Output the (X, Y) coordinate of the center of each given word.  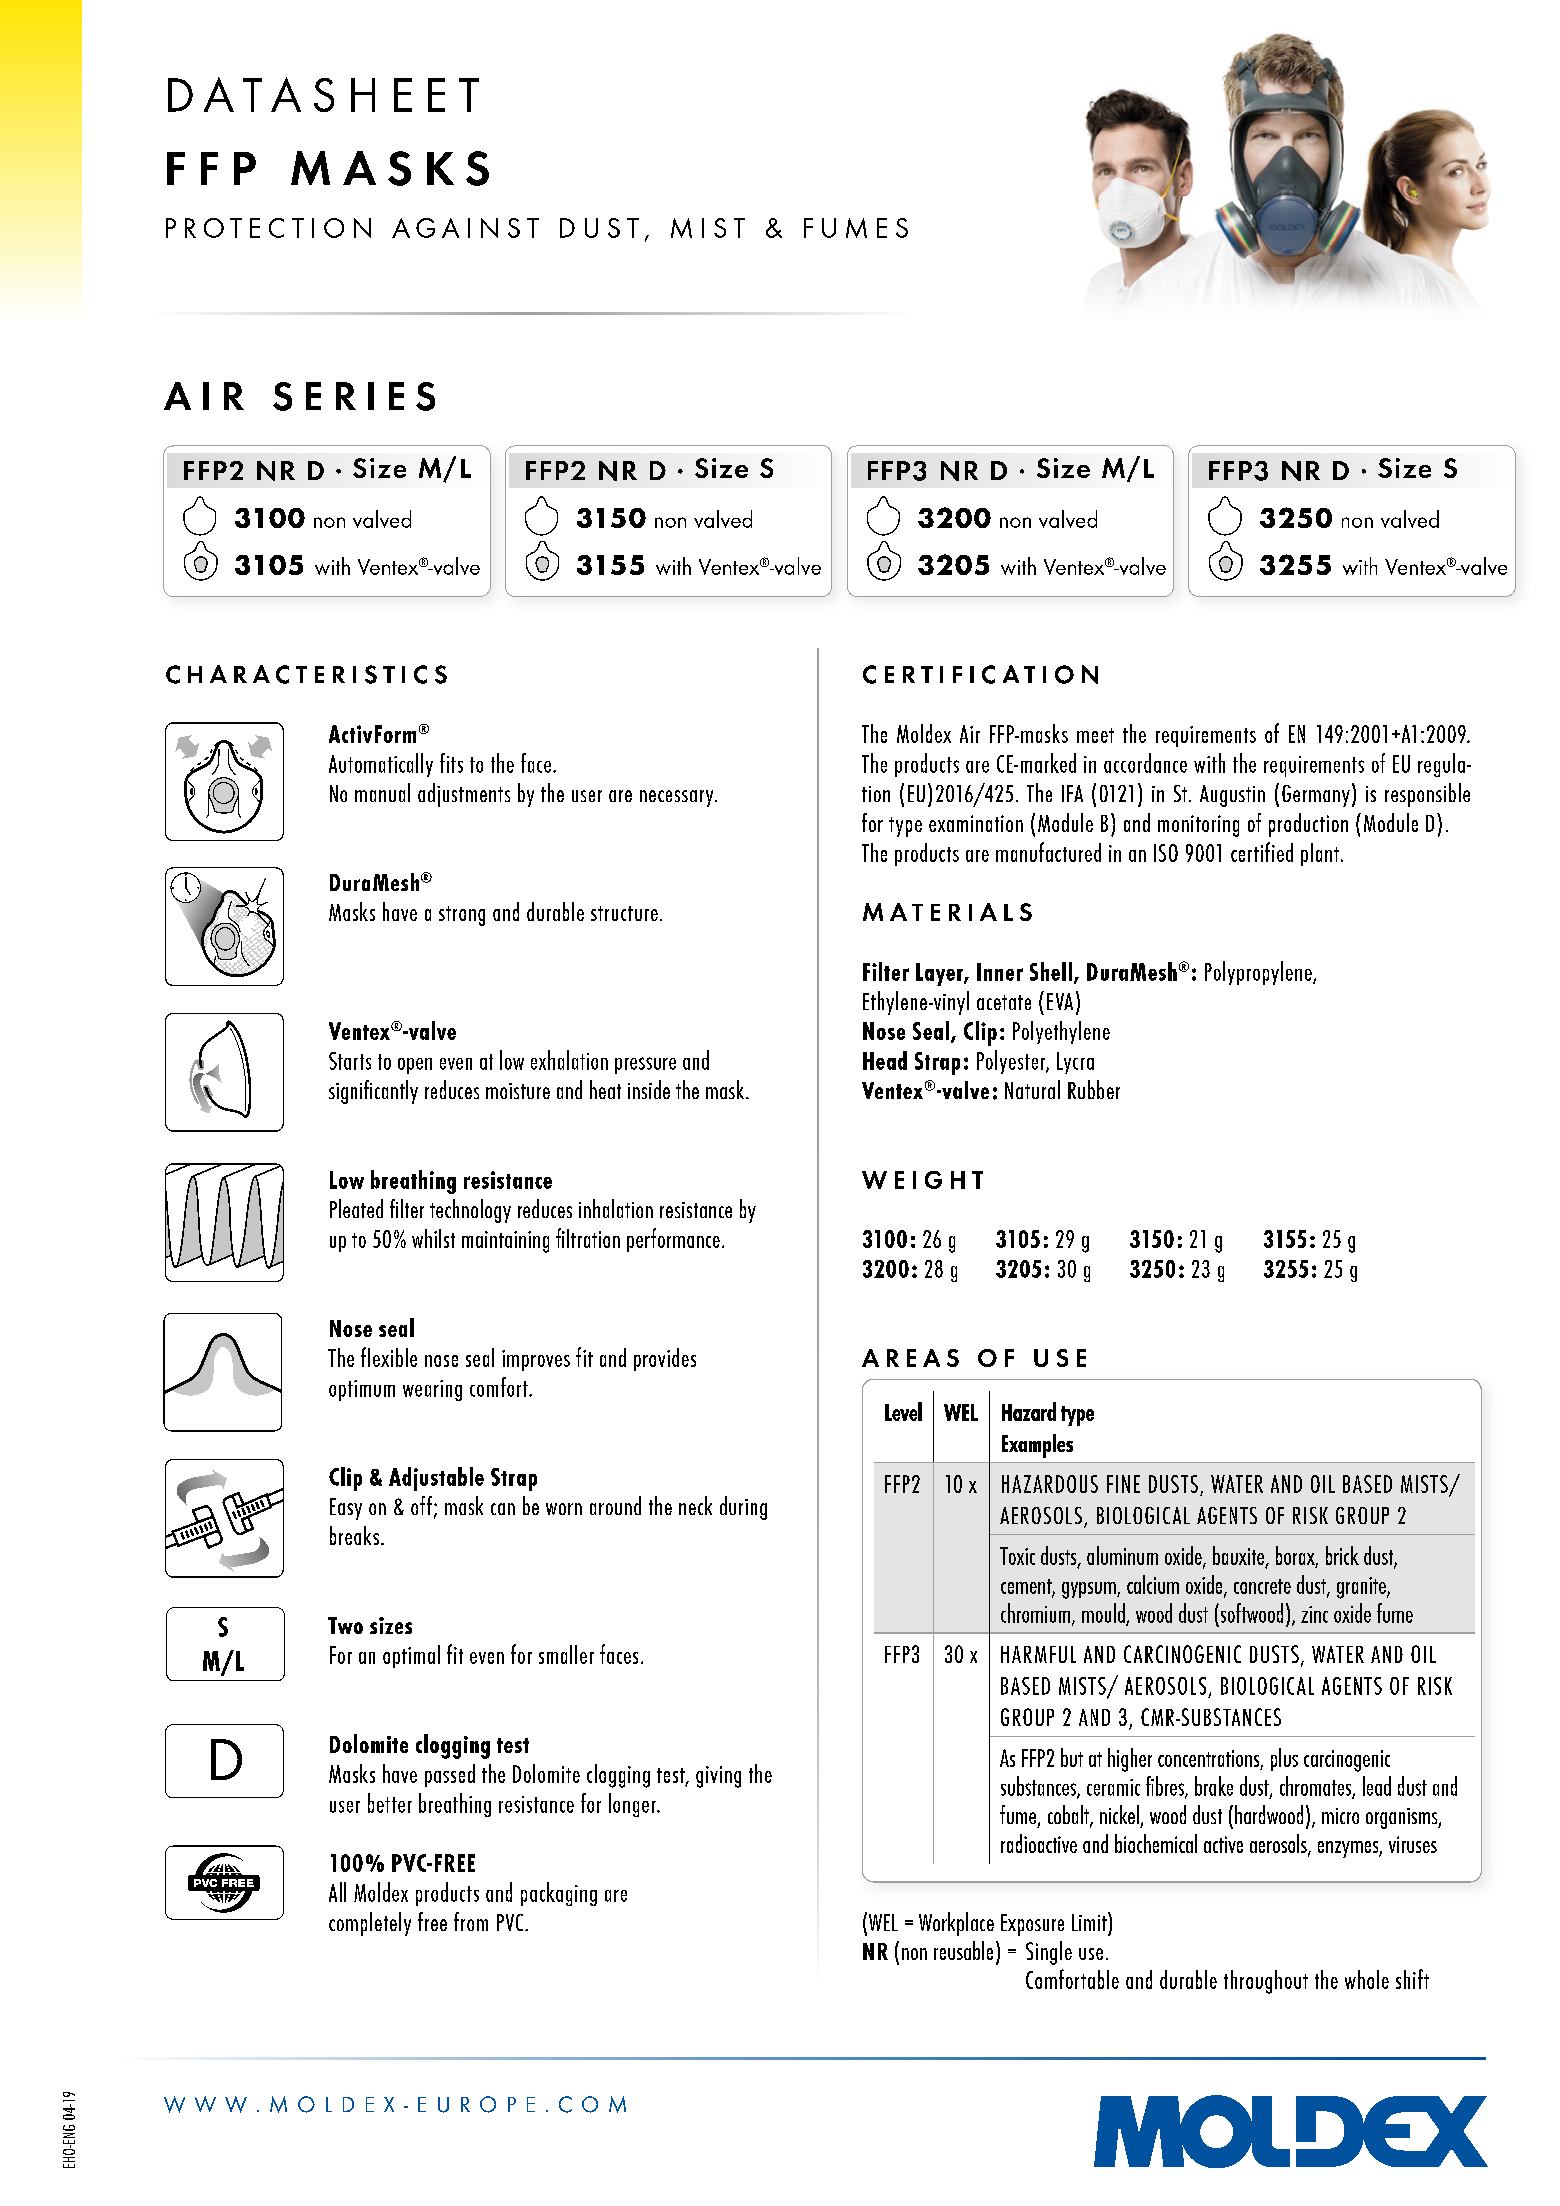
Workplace (956, 1924)
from (471, 1921)
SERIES (354, 396)
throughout (1266, 1982)
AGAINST (465, 228)
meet (1095, 735)
